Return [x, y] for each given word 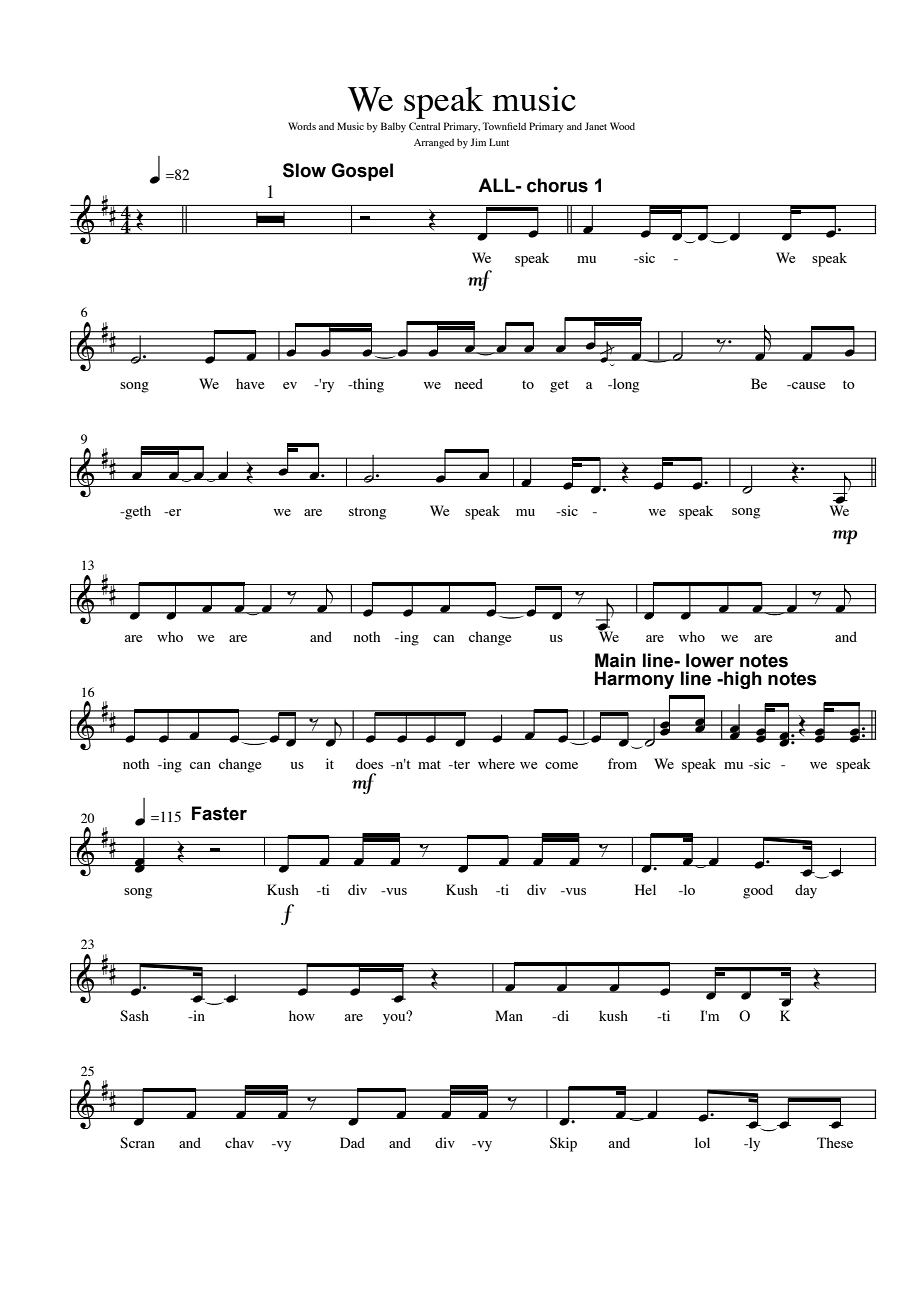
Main [615, 660]
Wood [622, 126]
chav [239, 1142]
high [742, 680]
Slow [304, 170]
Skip [563, 1144]
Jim [478, 142]
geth [137, 512]
